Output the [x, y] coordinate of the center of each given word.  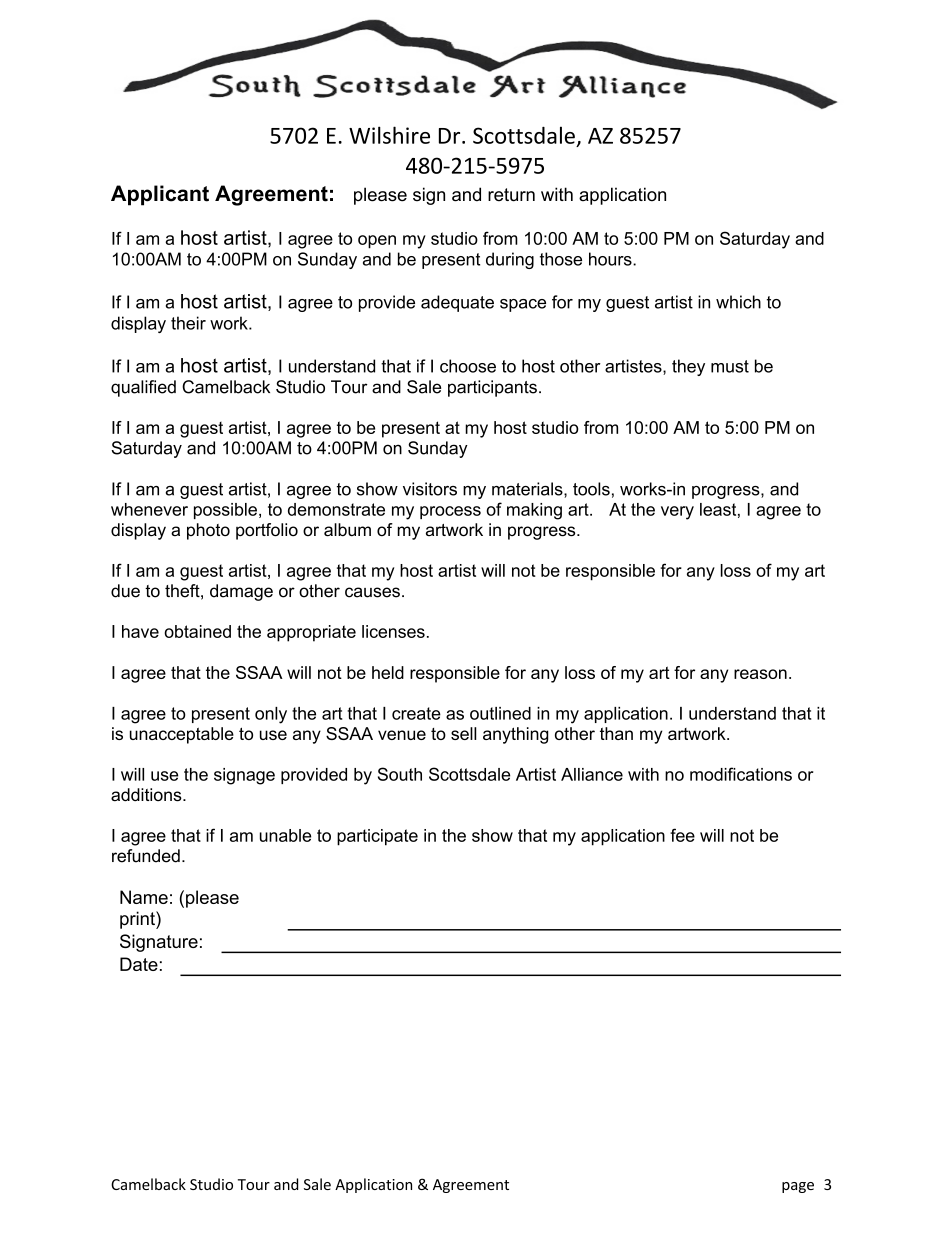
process [450, 512]
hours [611, 259]
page [798, 1187]
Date [139, 964]
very [677, 513]
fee [682, 835]
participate [377, 837]
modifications [741, 774]
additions [147, 795]
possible [225, 511]
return [511, 195]
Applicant [160, 195]
